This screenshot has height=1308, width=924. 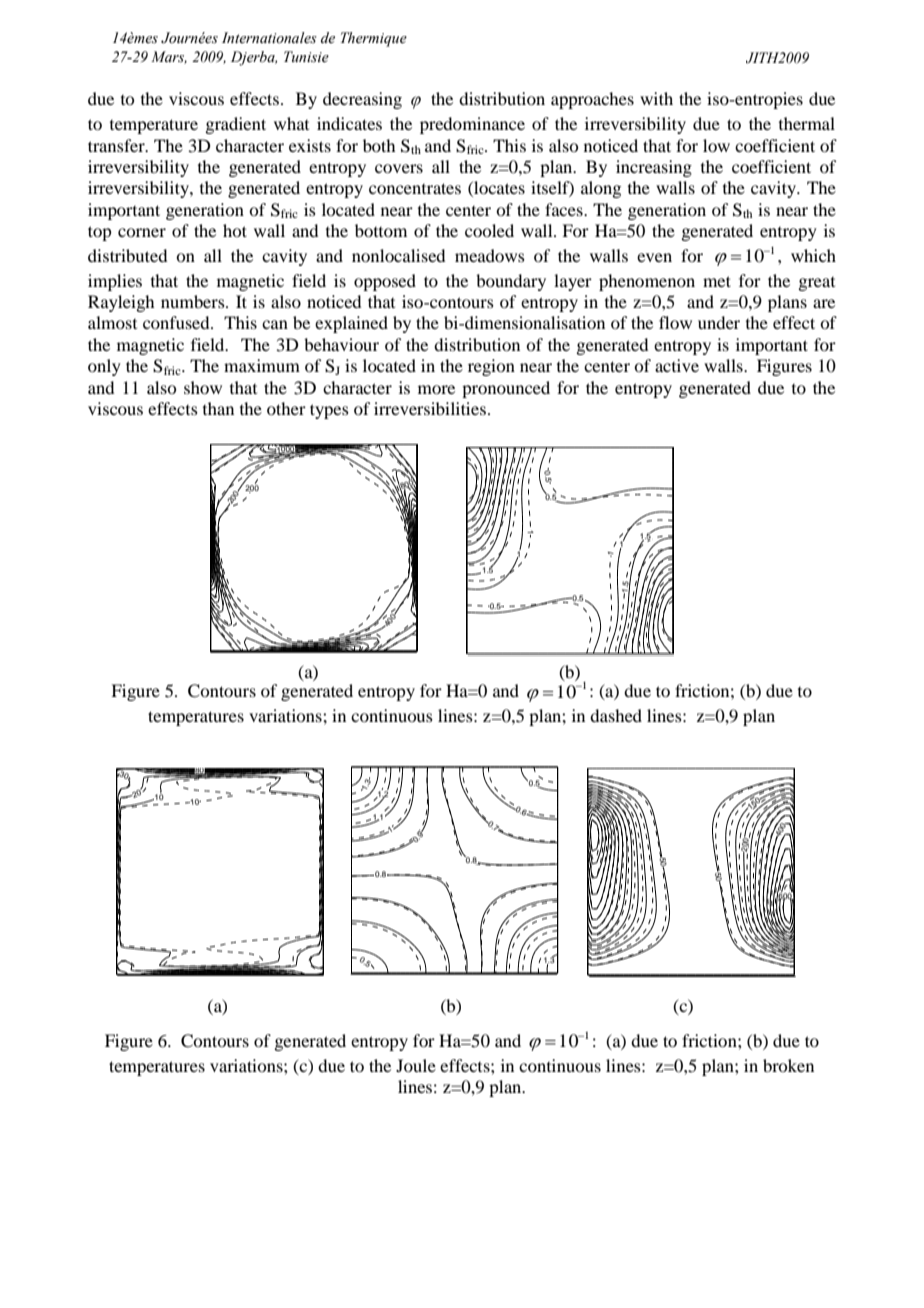 I want to click on Mars, so click(x=169, y=57).
